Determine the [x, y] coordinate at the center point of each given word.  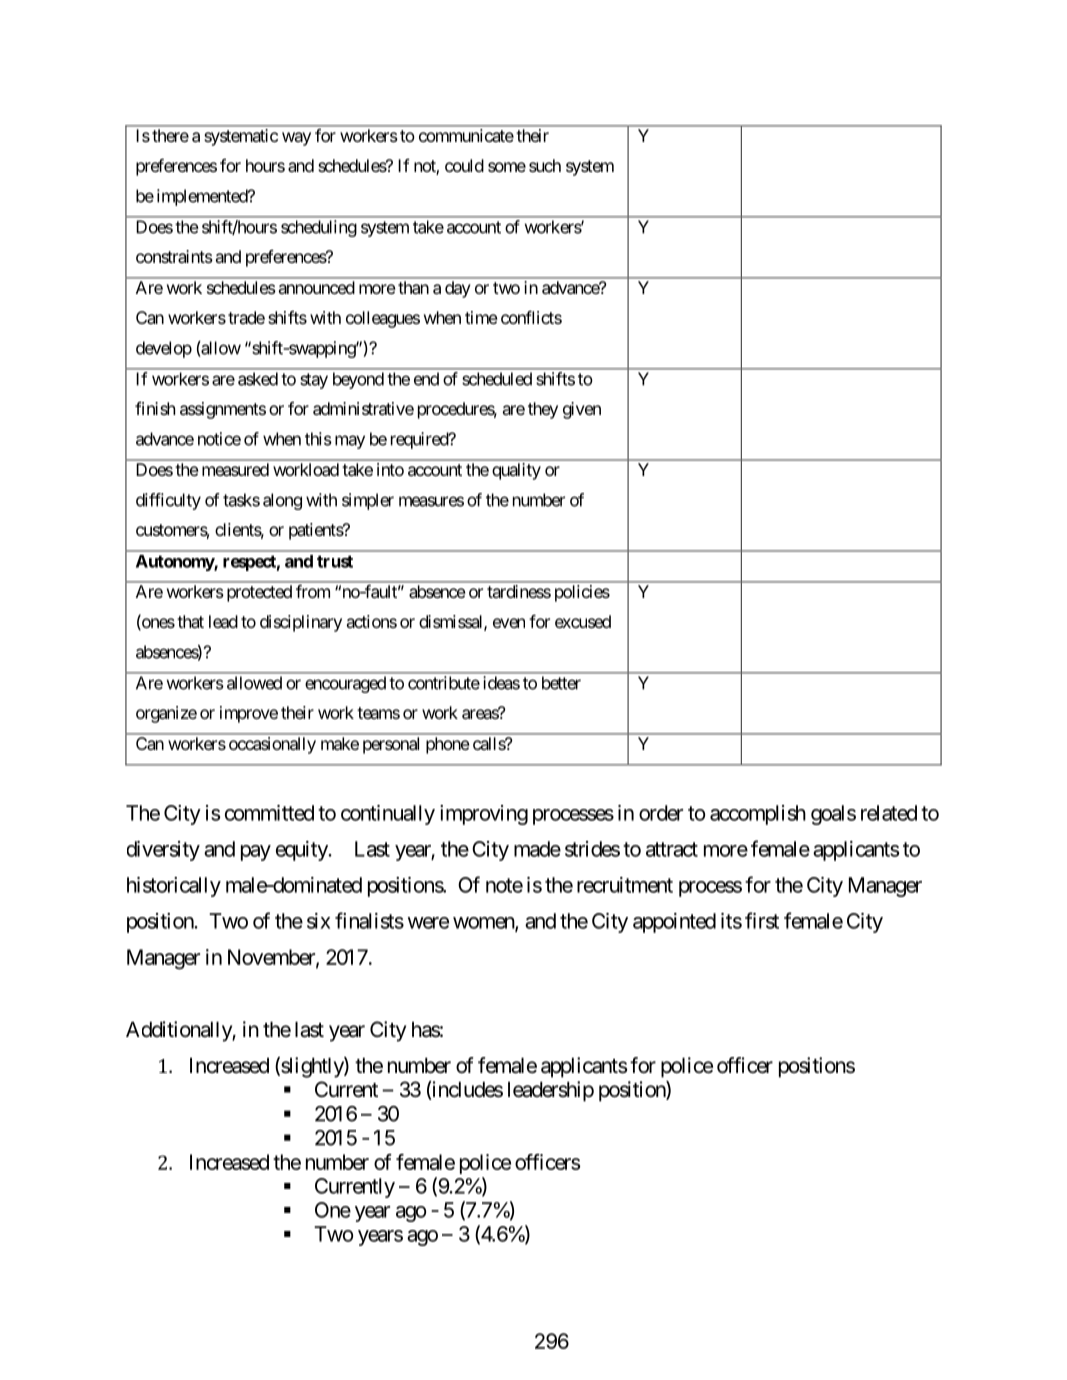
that [190, 621]
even [509, 623]
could [464, 165]
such [545, 165]
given [582, 410]
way [296, 139]
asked [258, 379]
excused [583, 621]
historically [174, 887]
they [543, 410]
